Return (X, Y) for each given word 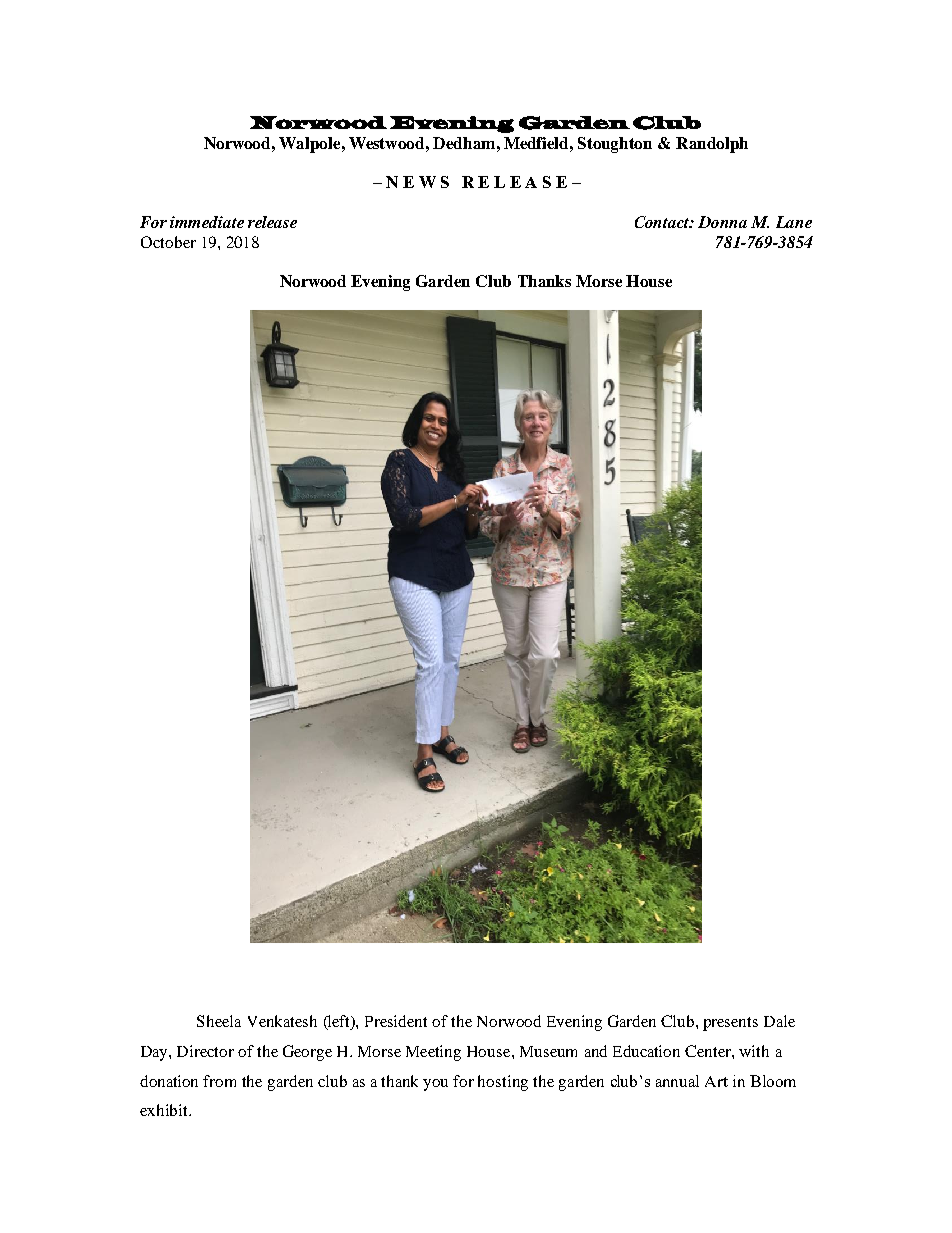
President (396, 1021)
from (219, 1081)
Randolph (712, 145)
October (168, 242)
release (272, 222)
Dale (779, 1021)
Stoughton (615, 145)
